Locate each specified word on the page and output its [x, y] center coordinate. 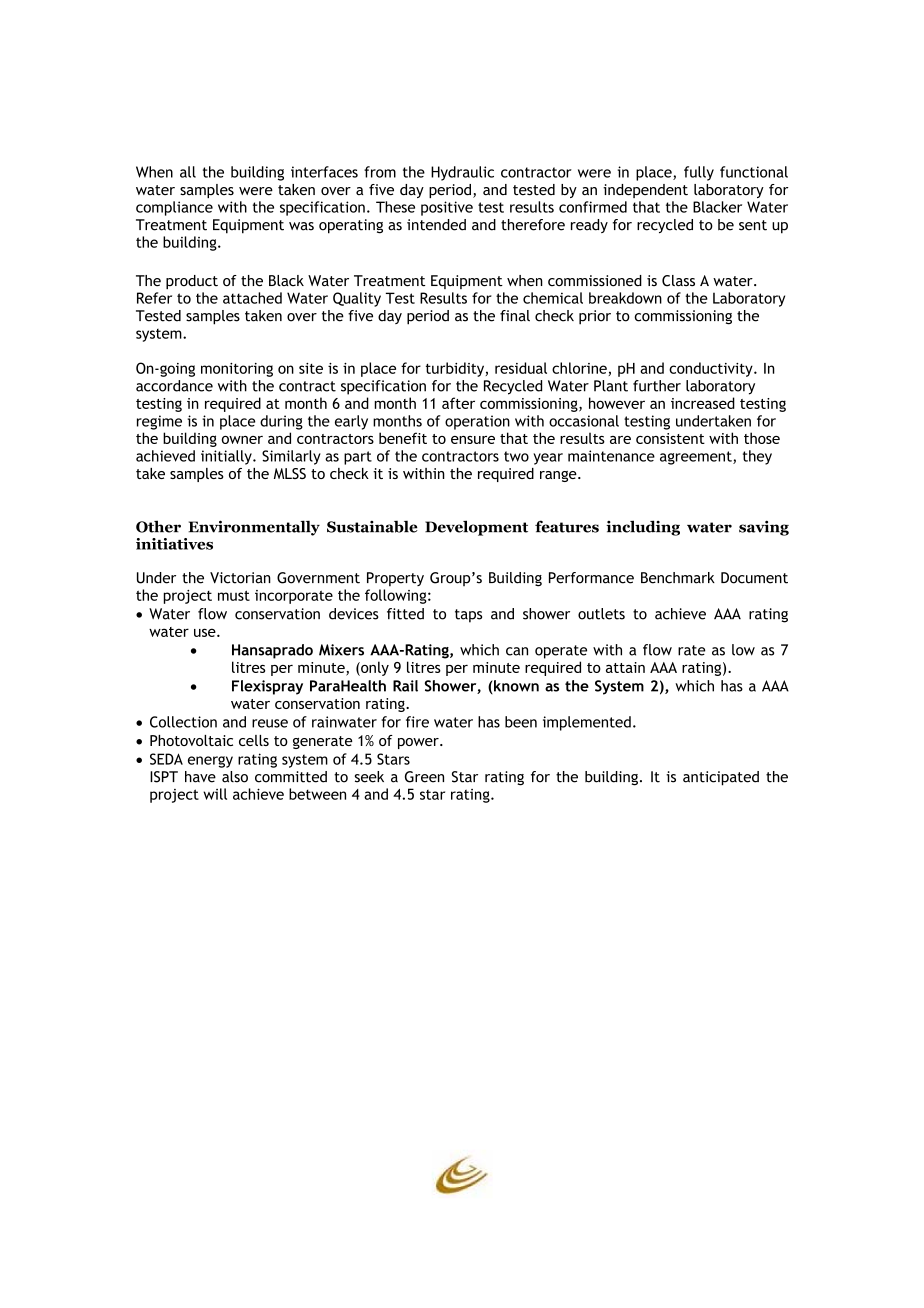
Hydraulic [462, 173]
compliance [174, 208]
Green [424, 777]
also [235, 777]
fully [699, 173]
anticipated [721, 778]
